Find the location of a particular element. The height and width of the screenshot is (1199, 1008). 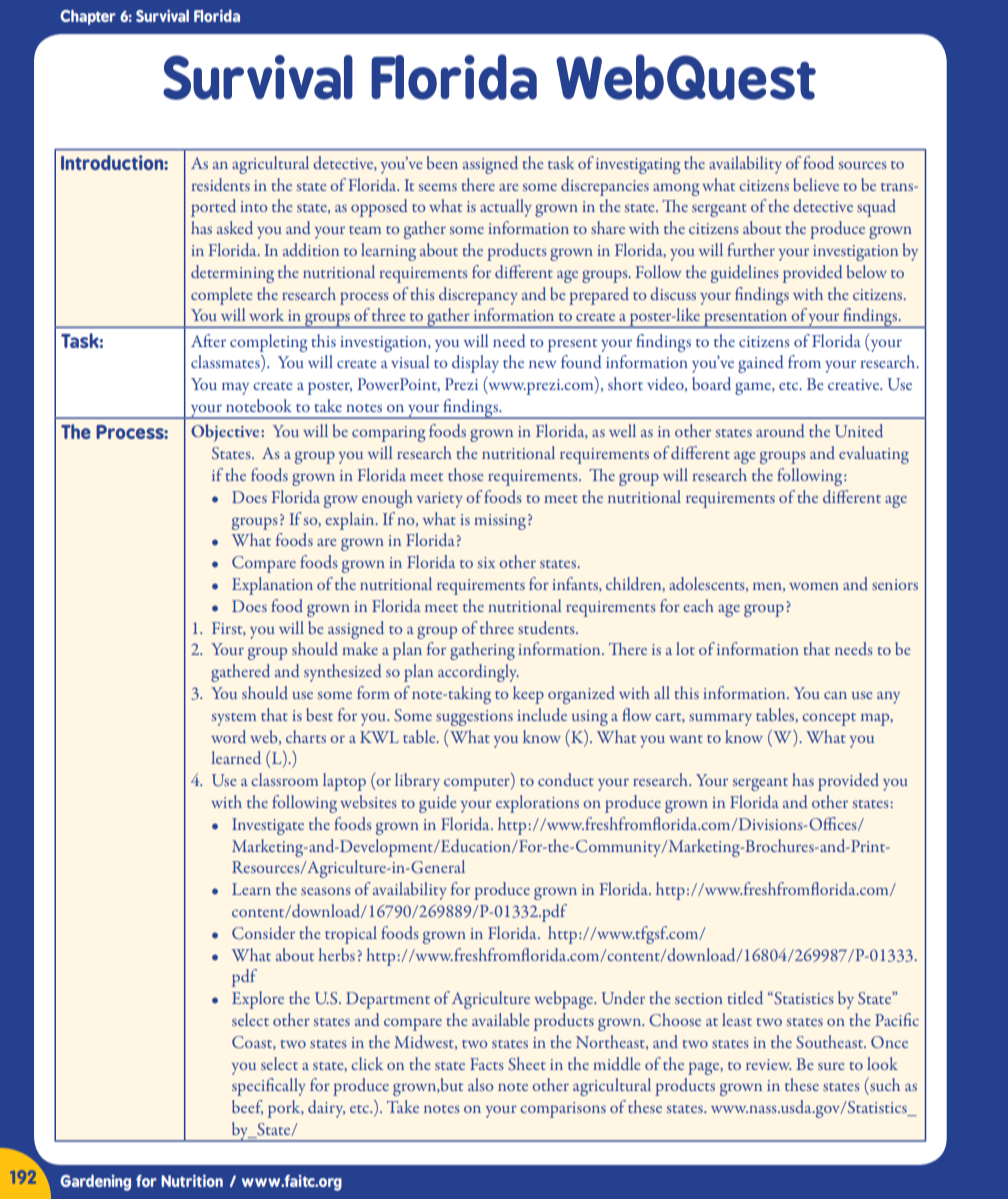

word is located at coordinates (228, 736).
